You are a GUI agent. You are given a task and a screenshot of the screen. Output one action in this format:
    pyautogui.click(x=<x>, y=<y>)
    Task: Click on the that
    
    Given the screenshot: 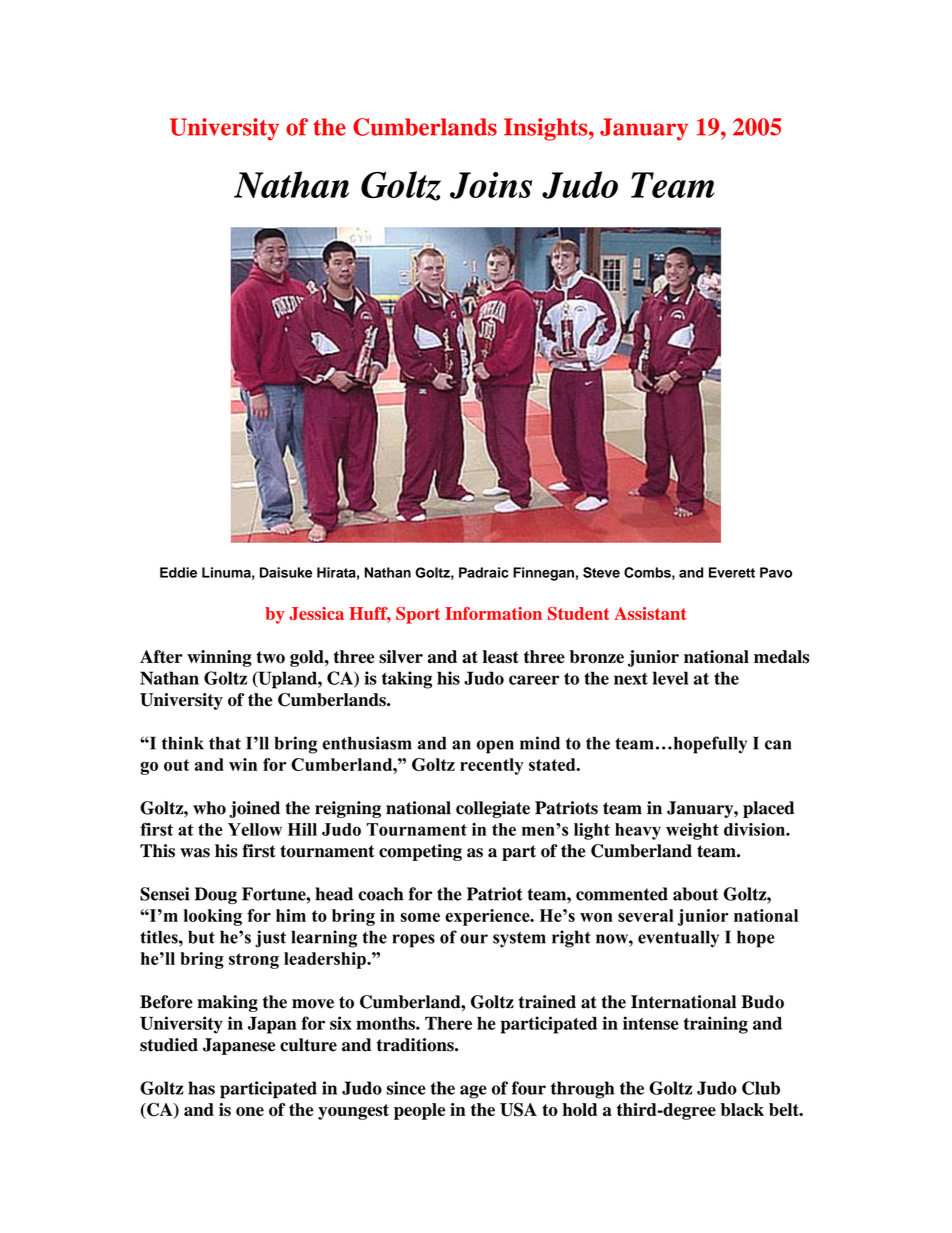 What is the action you would take?
    pyautogui.click(x=225, y=743)
